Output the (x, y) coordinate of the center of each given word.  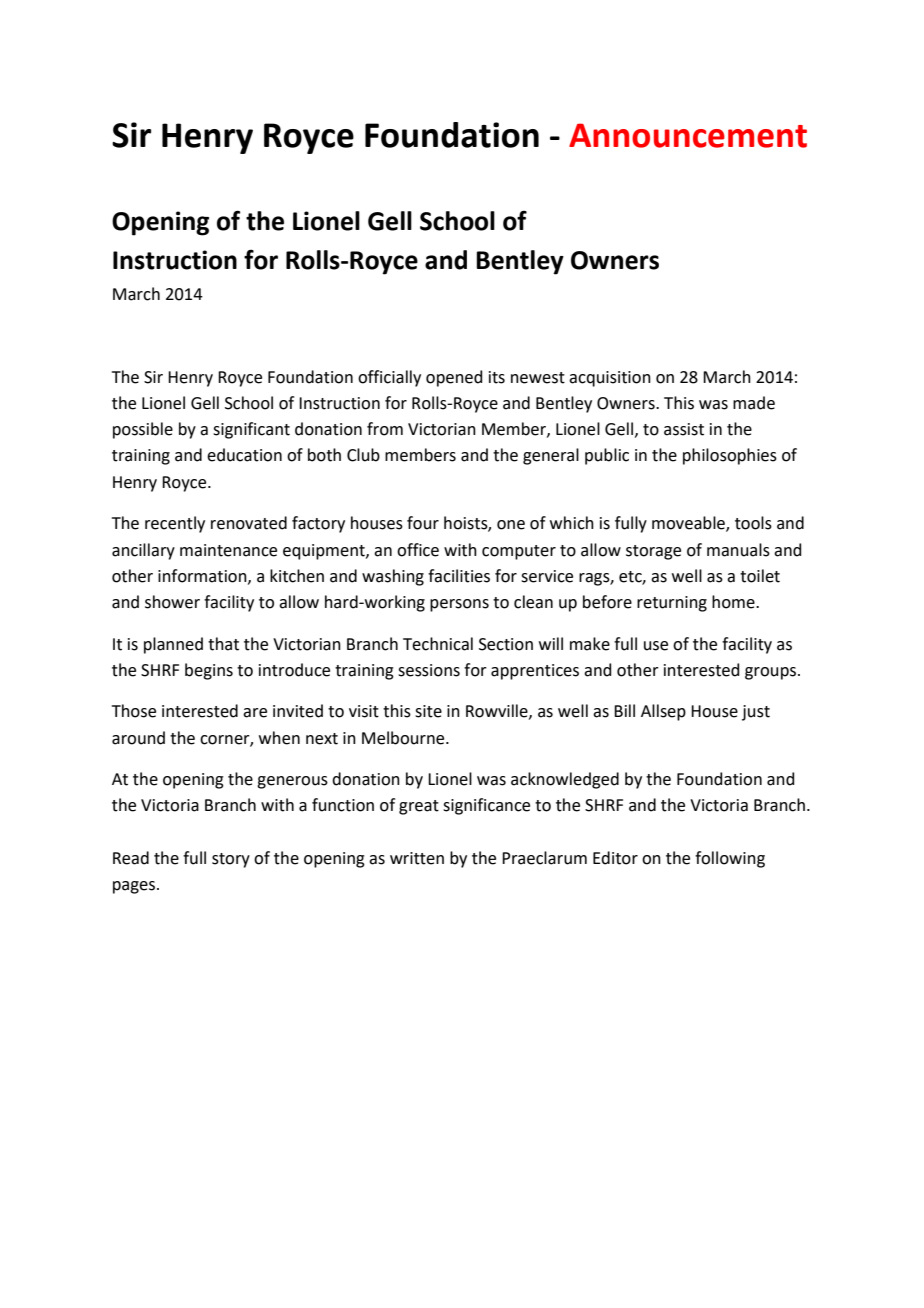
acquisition (610, 379)
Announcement (688, 135)
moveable (689, 524)
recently (175, 524)
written (417, 858)
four (423, 523)
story (231, 860)
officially (389, 378)
